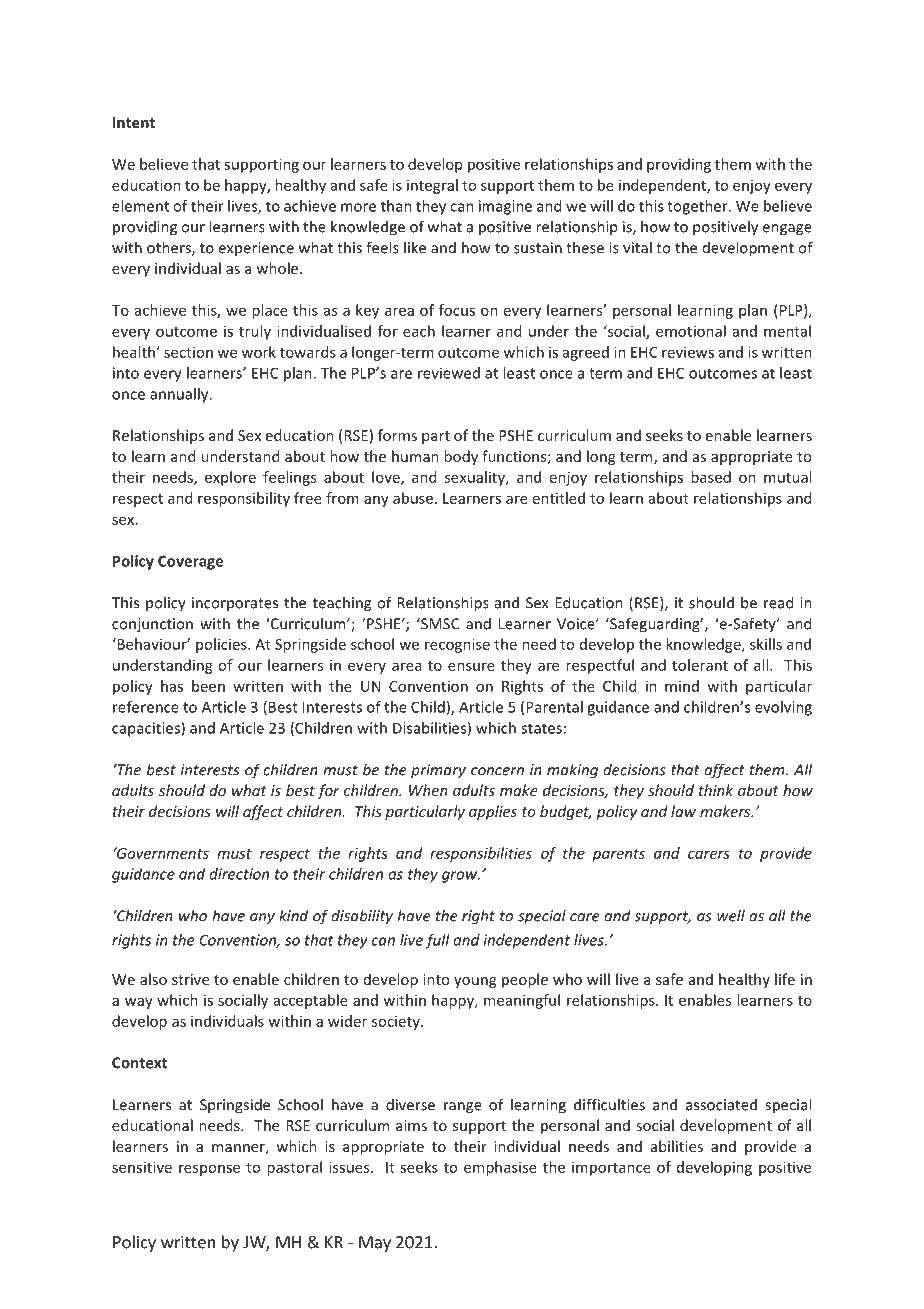  Describe the element at coordinates (500, 1168) in the image. I see `emphasise` at that location.
